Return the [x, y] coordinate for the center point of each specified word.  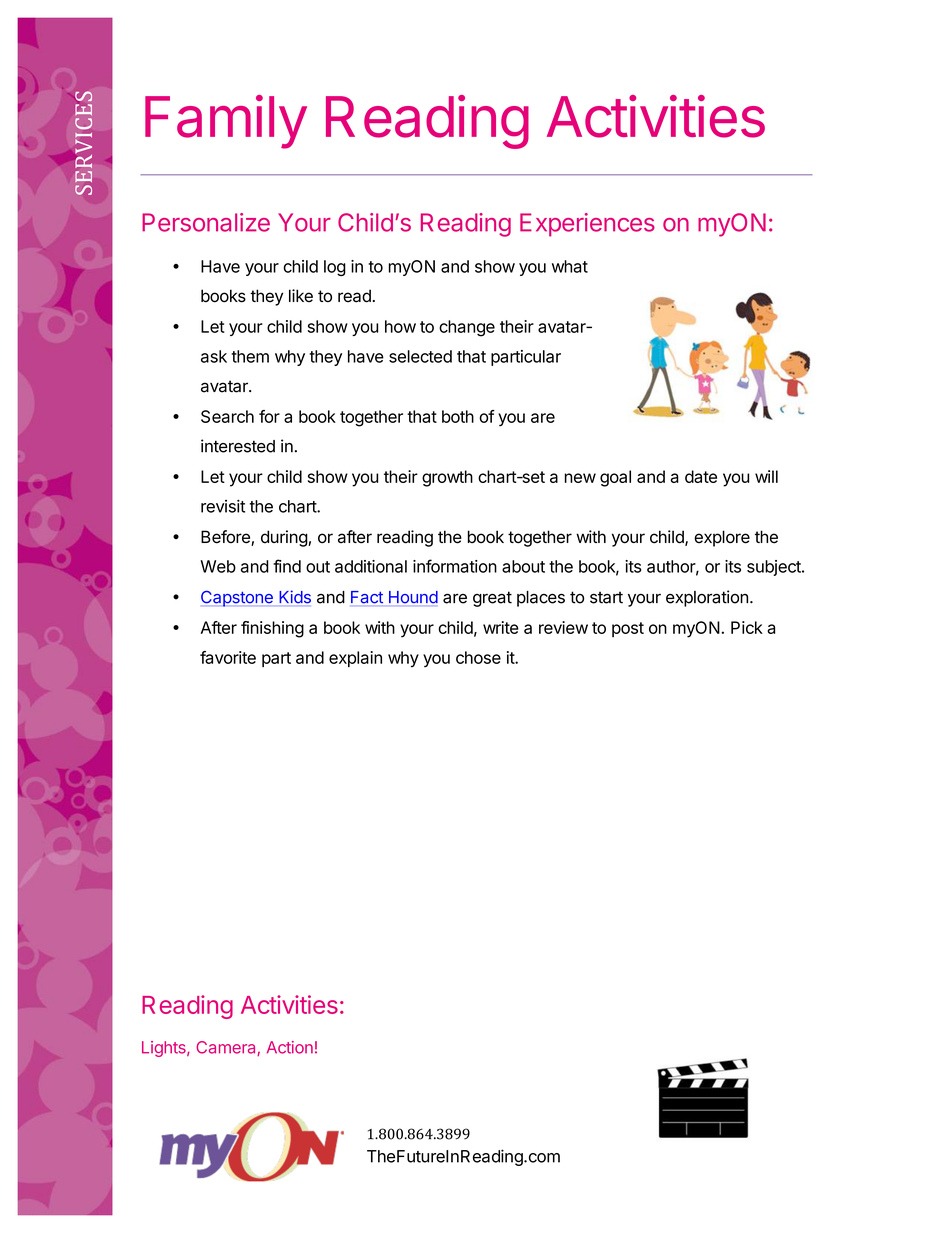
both [458, 416]
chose [478, 657]
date [701, 476]
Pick [747, 627]
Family [226, 122]
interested [238, 446]
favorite [228, 657]
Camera [227, 1048]
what [570, 266]
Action [290, 1047]
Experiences [587, 225]
